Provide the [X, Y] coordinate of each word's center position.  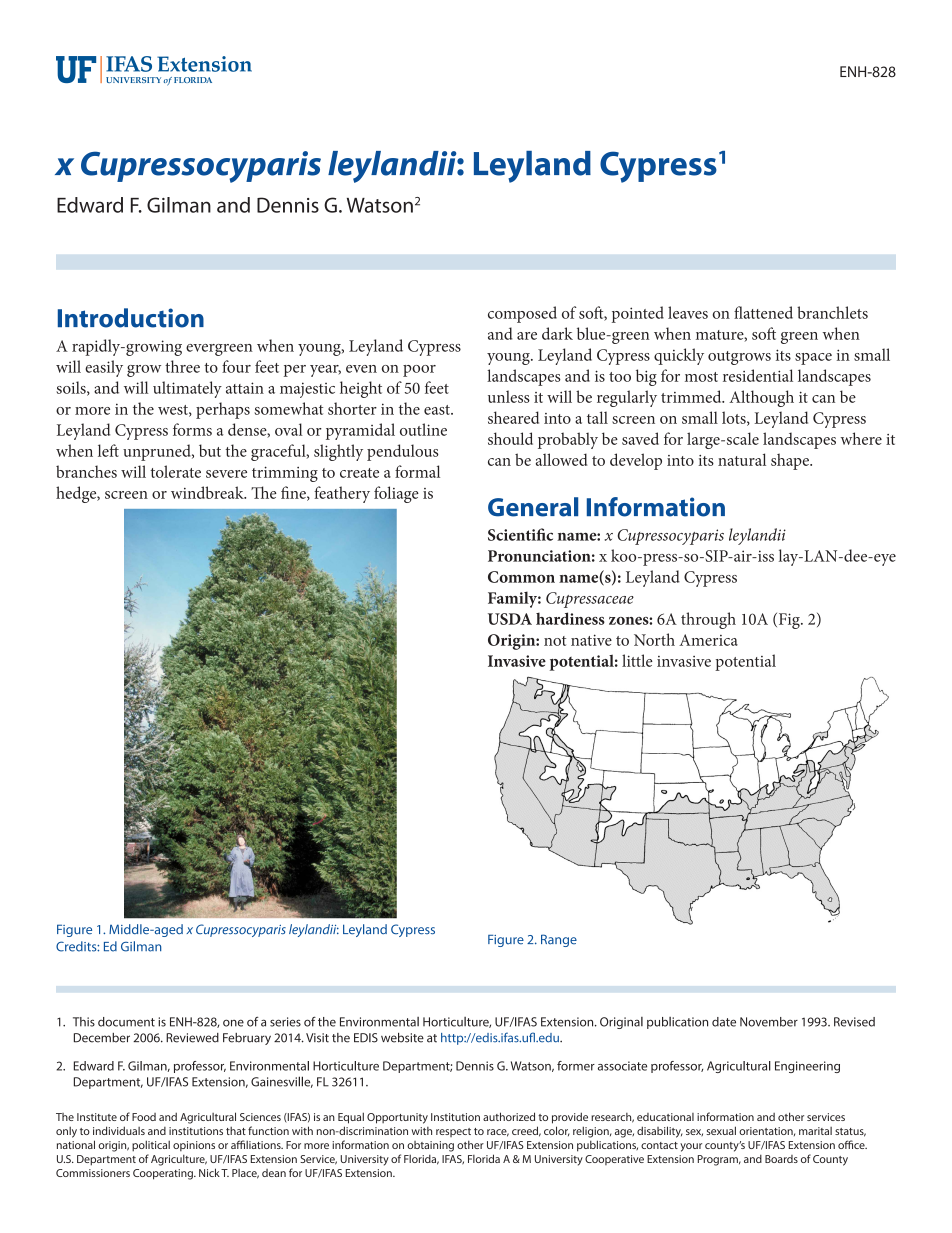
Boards [781, 1159]
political [151, 1146]
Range [559, 940]
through [708, 620]
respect [453, 1132]
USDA [510, 619]
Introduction [131, 318]
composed [522, 314]
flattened [763, 312]
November [769, 1022]
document [126, 1022]
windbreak [208, 492]
